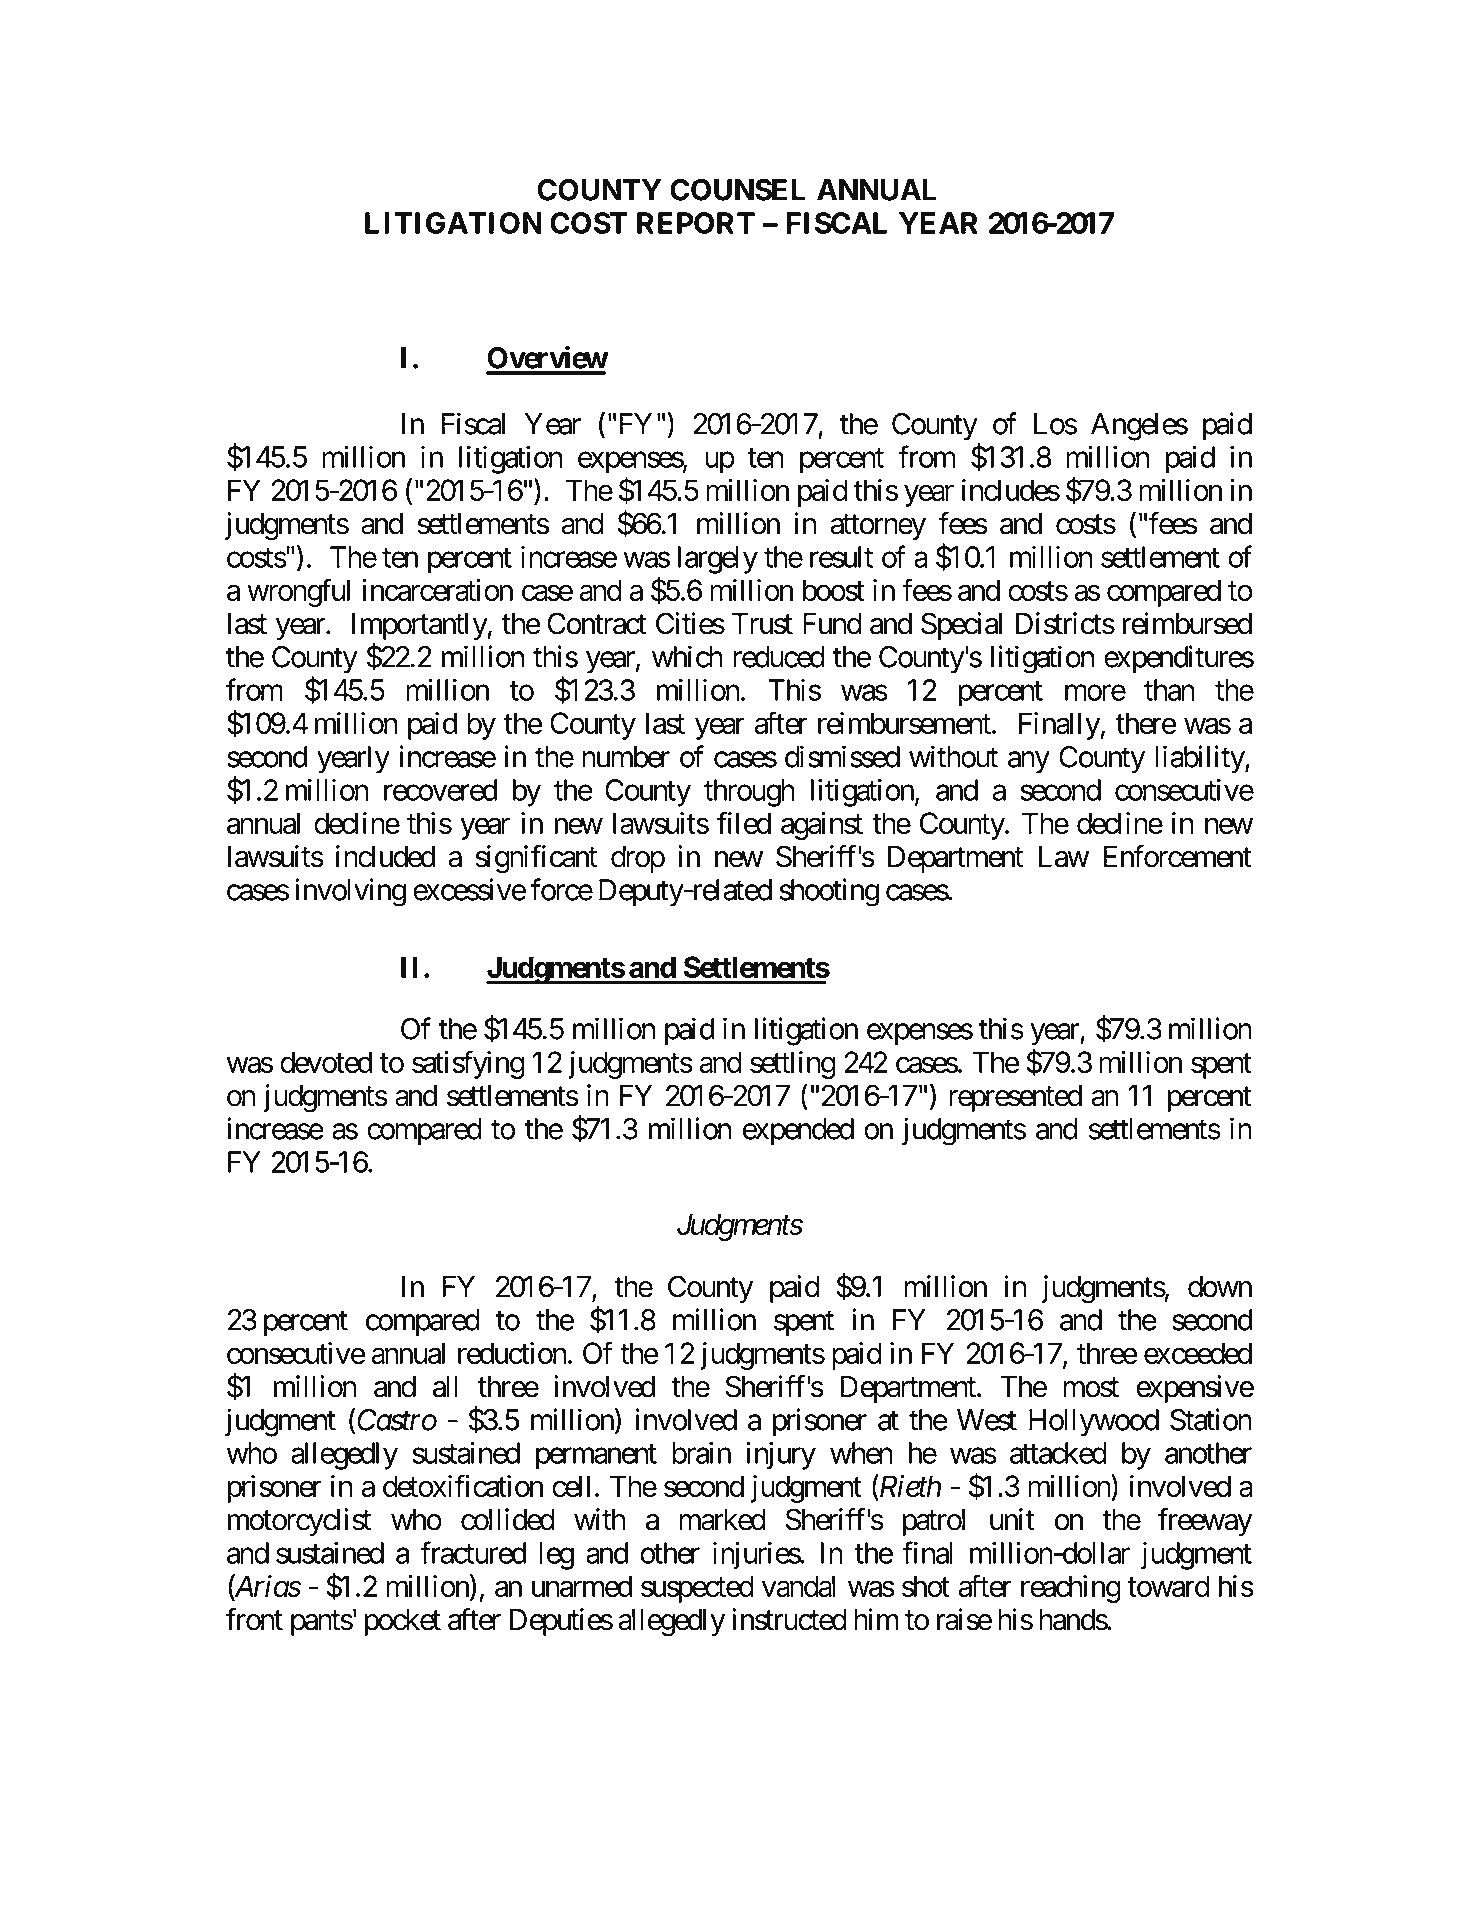  I want to click on attorney, so click(878, 527).
